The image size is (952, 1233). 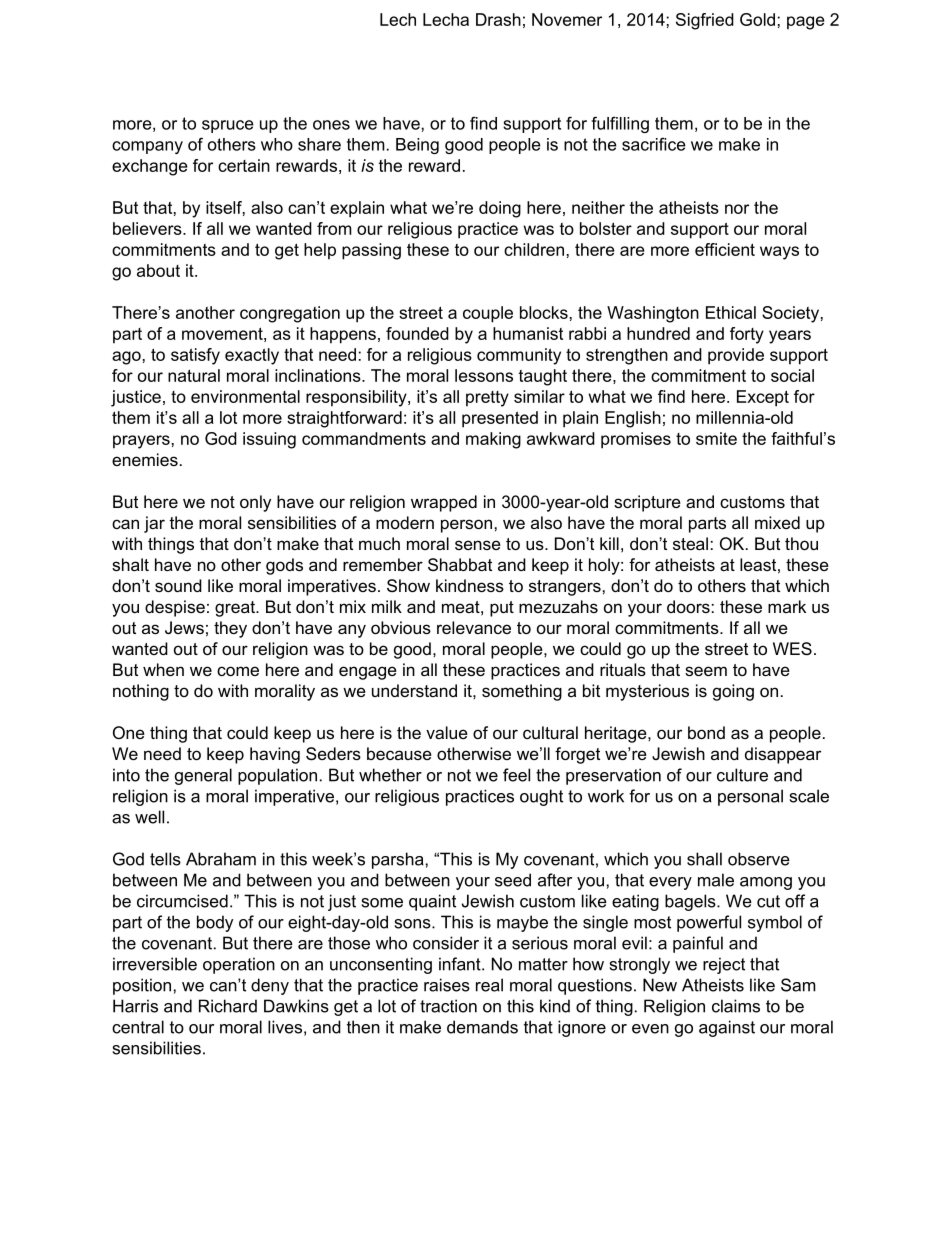 I want to click on environmental, so click(x=245, y=396).
